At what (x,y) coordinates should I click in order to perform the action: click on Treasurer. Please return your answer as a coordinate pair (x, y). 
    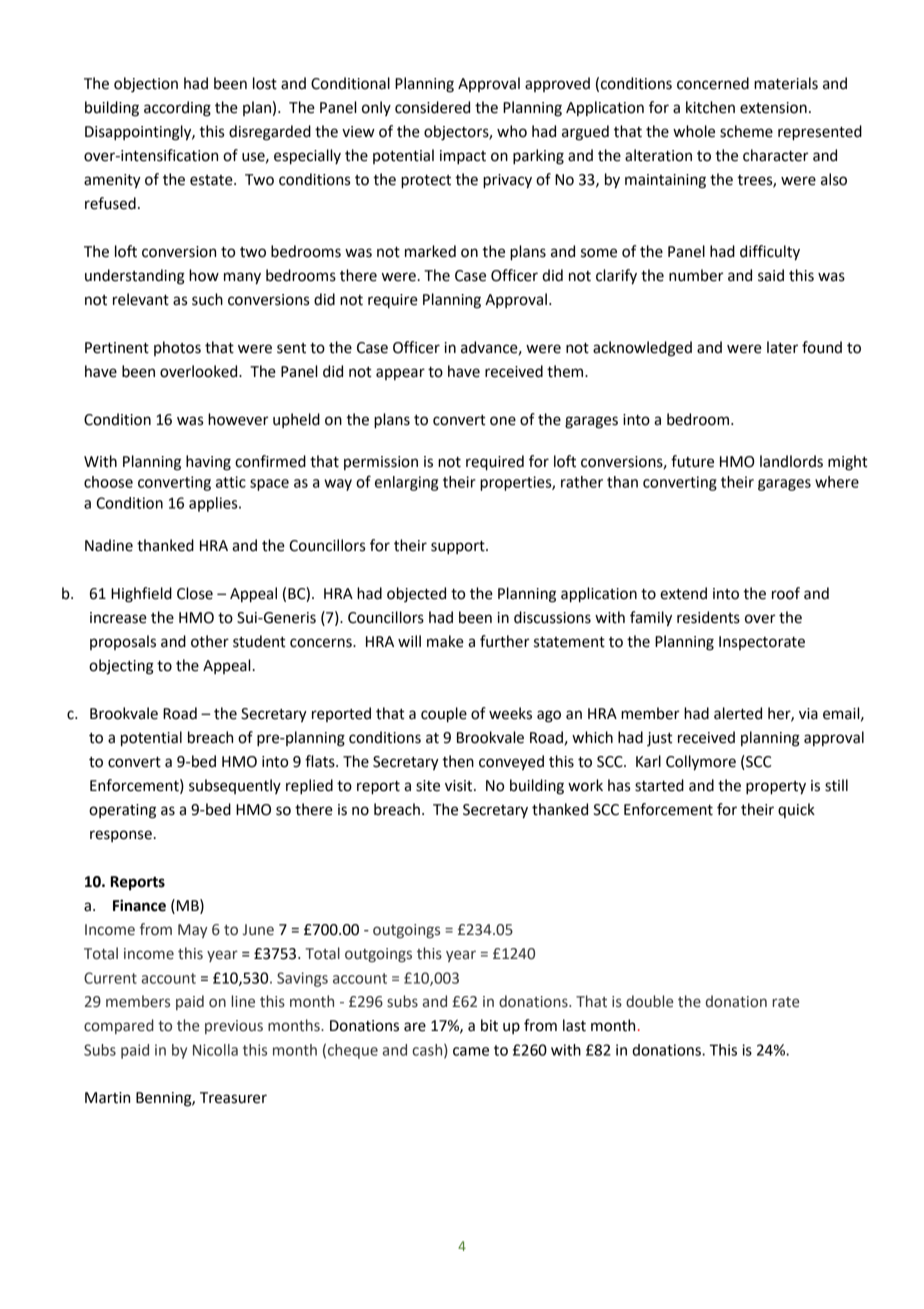
    Looking at the image, I should click on (233, 1098).
